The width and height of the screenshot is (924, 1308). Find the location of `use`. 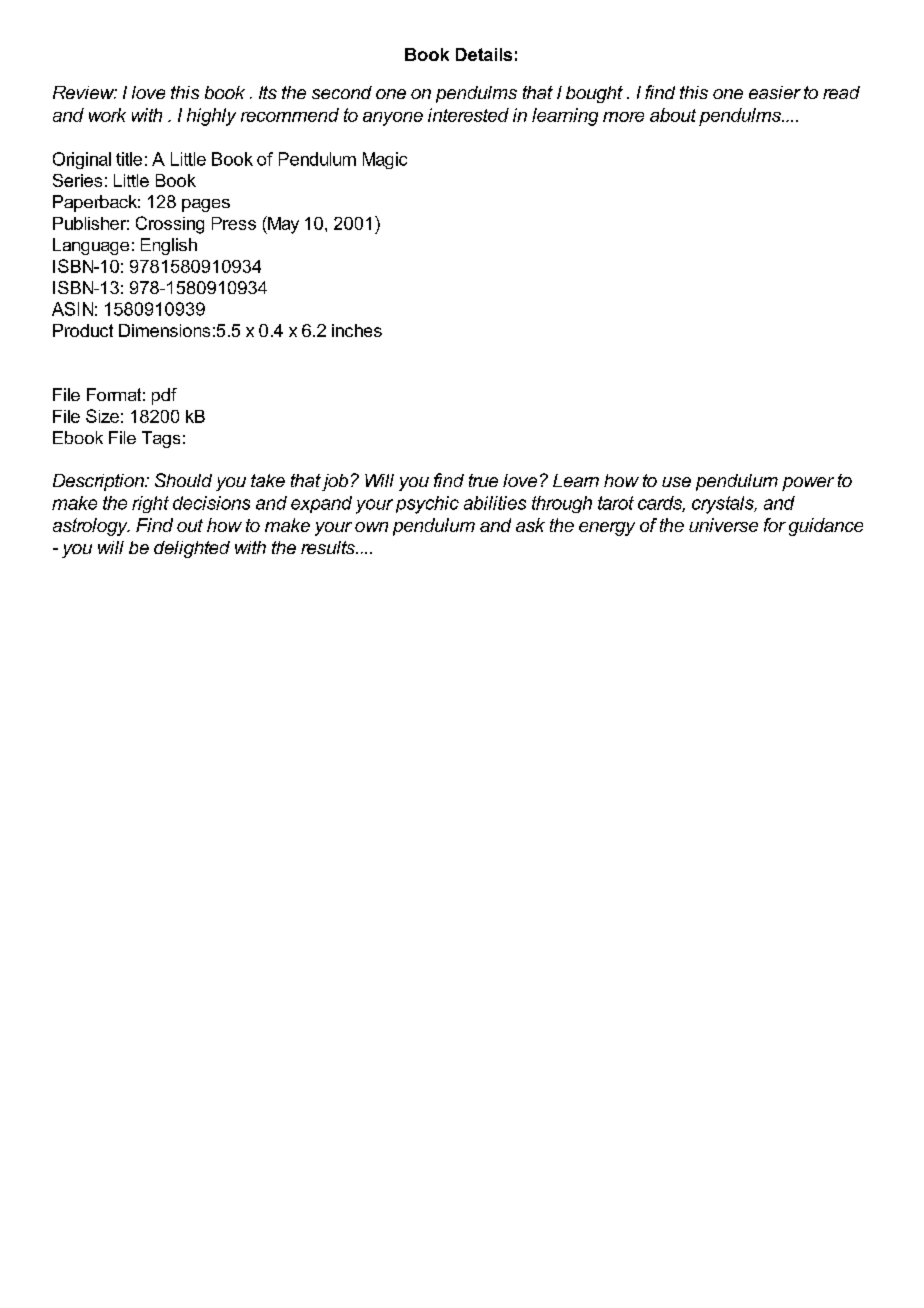

use is located at coordinates (676, 482).
